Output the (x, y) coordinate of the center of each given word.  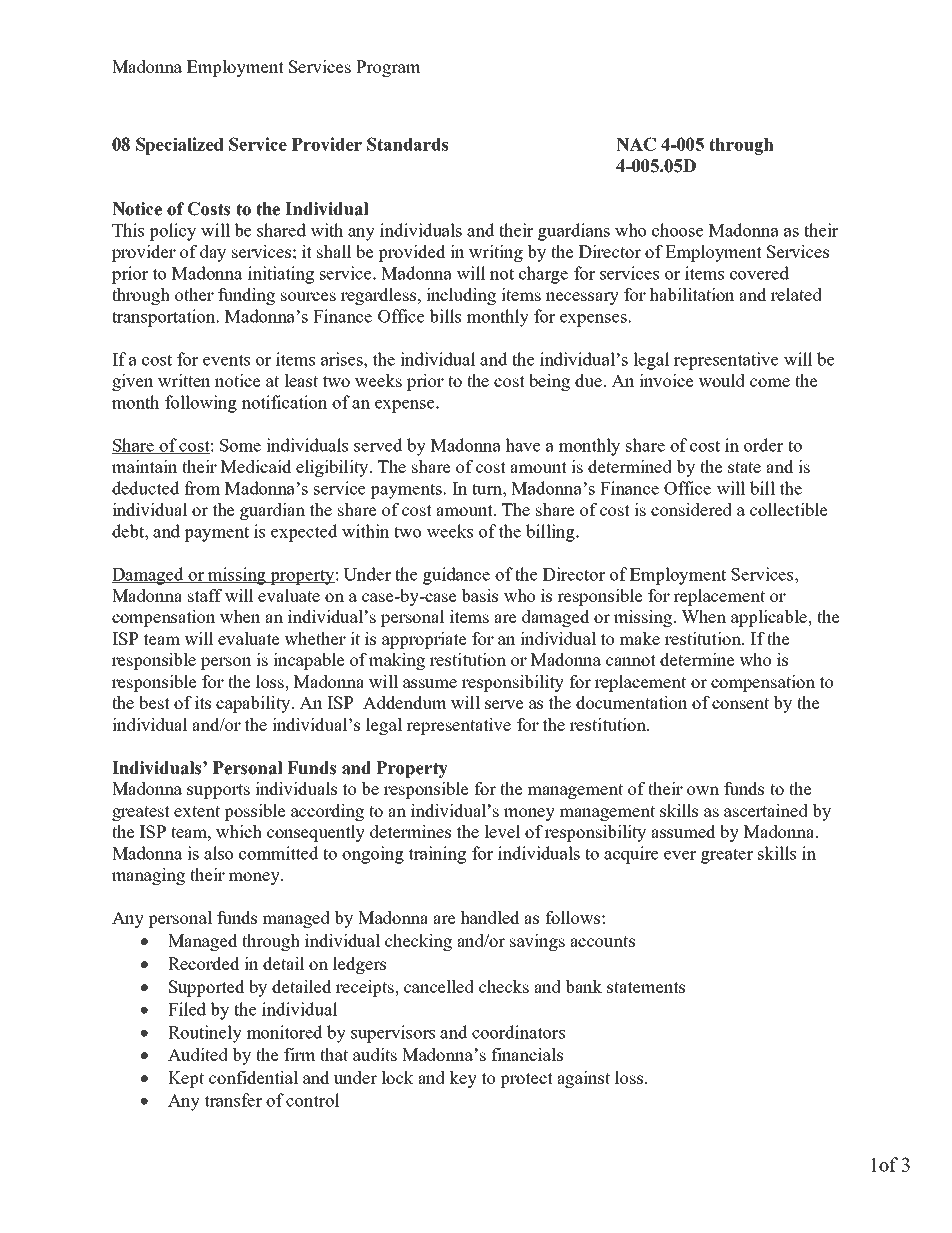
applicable (770, 618)
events (226, 360)
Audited (198, 1054)
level (502, 831)
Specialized (179, 146)
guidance (456, 576)
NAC (636, 144)
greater (727, 856)
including (461, 296)
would (721, 380)
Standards (407, 144)
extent (197, 811)
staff (205, 595)
